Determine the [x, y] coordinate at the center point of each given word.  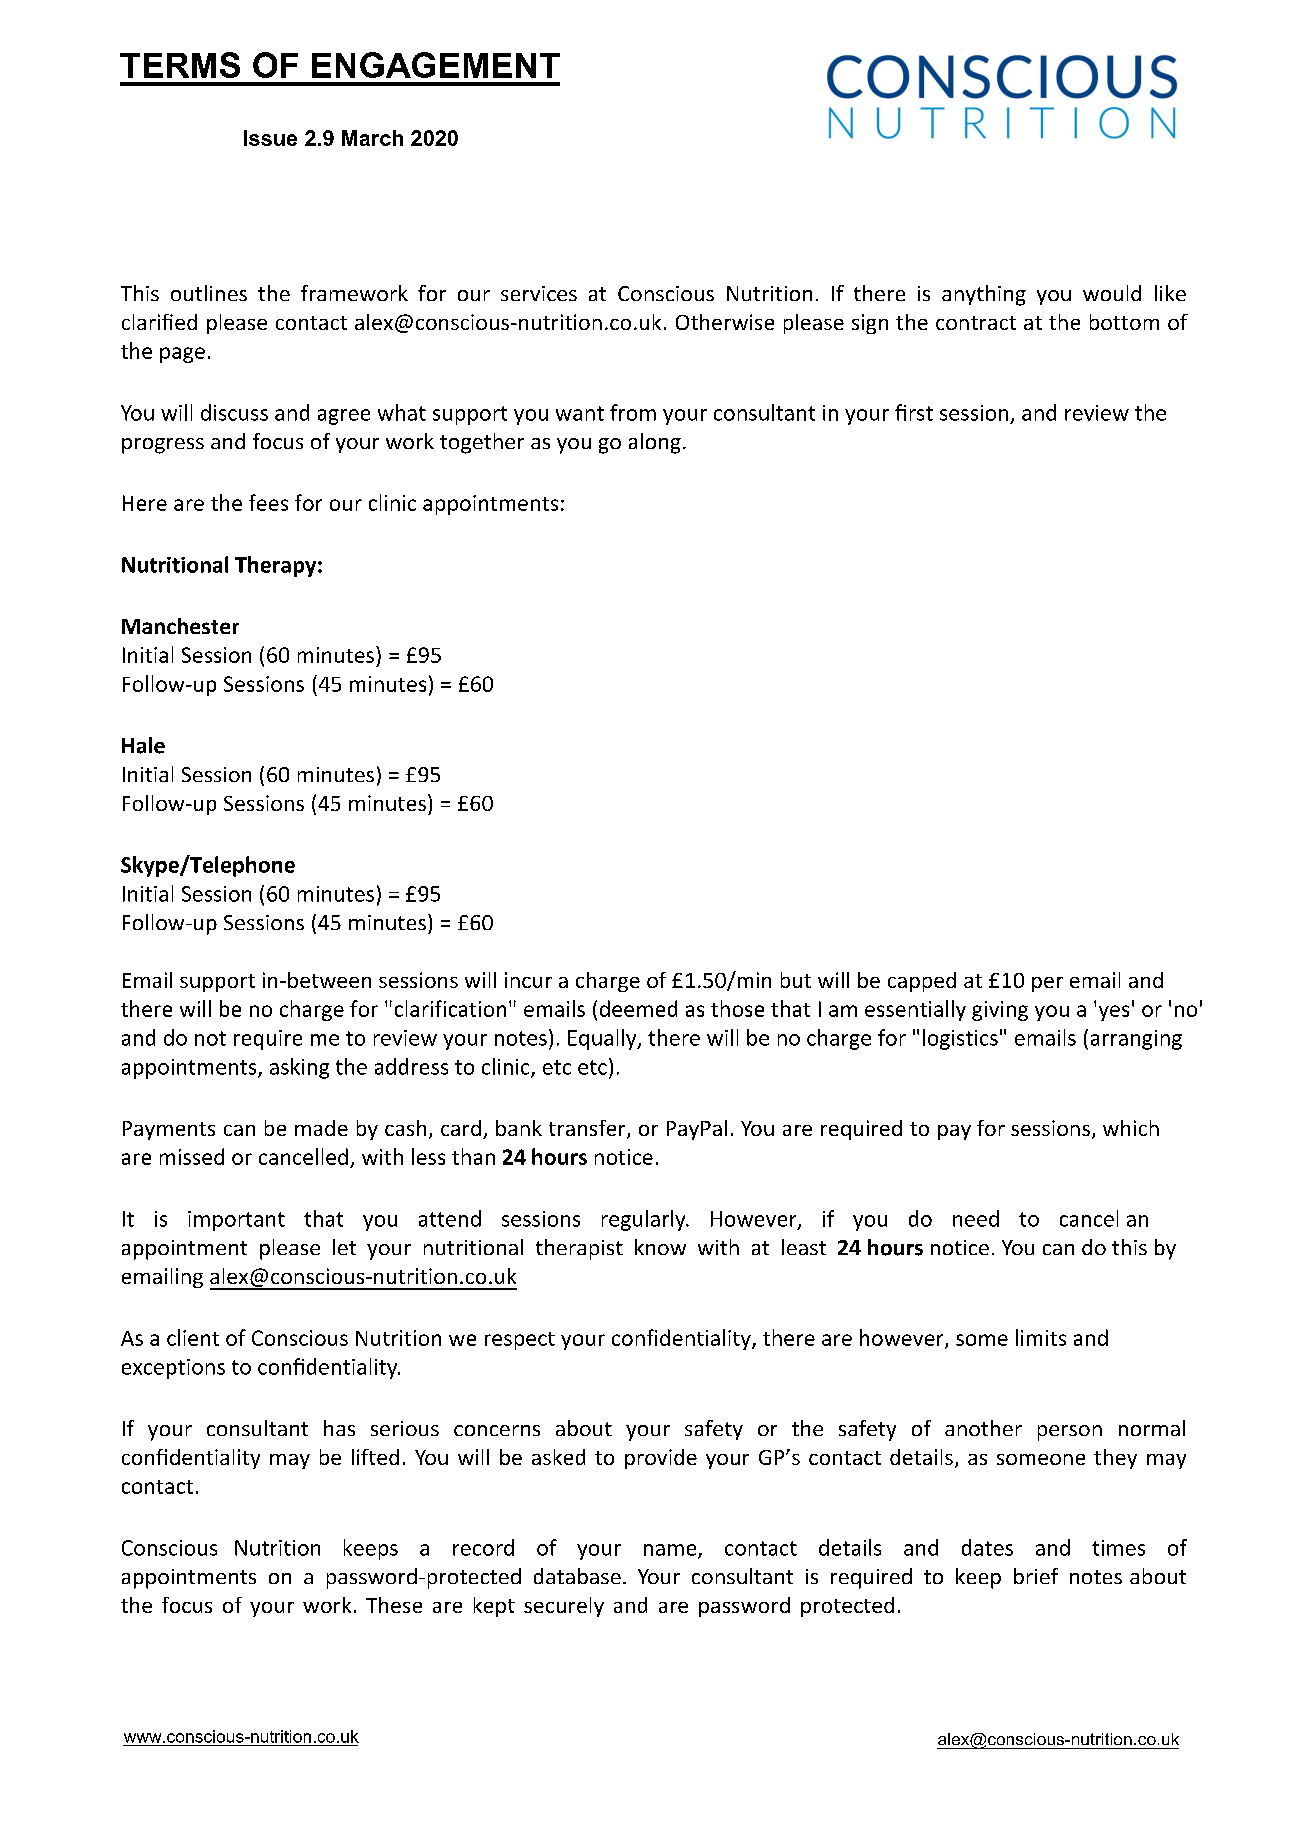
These [394, 1605]
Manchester [180, 626]
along [655, 443]
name [671, 1551]
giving [1000, 1011]
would [1112, 293]
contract [976, 323]
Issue [270, 138]
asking [299, 1068]
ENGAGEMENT [436, 65]
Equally [603, 1039]
